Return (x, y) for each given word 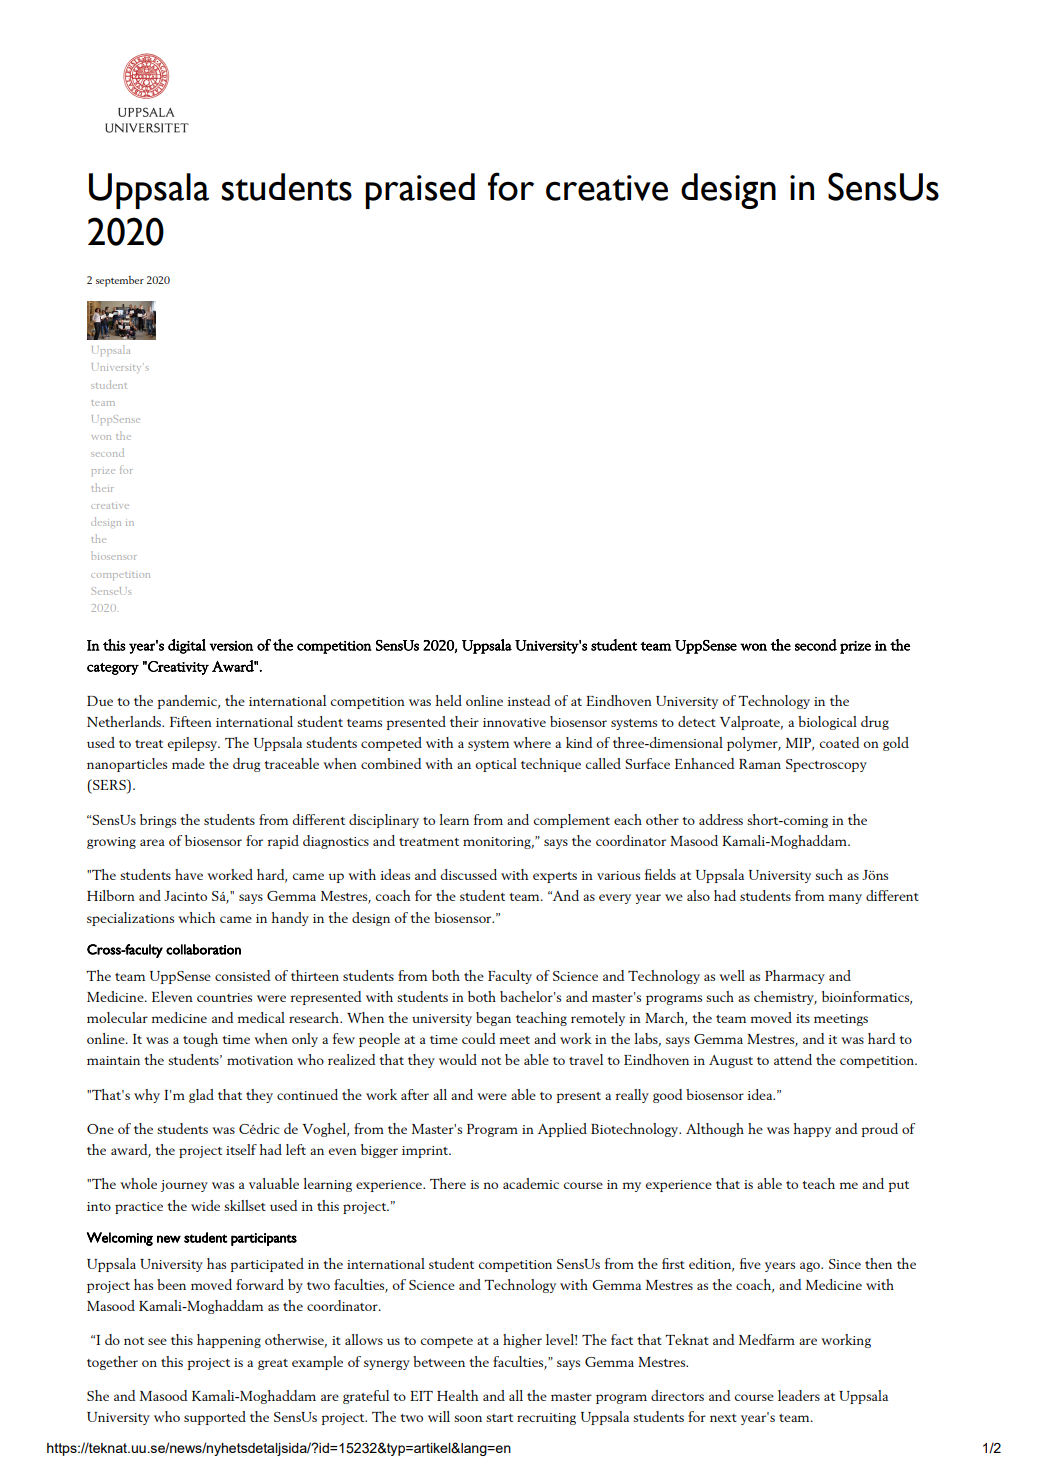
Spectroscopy (826, 765)
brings (158, 821)
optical (496, 765)
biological (827, 723)
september (120, 281)
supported (215, 1418)
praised (420, 191)
